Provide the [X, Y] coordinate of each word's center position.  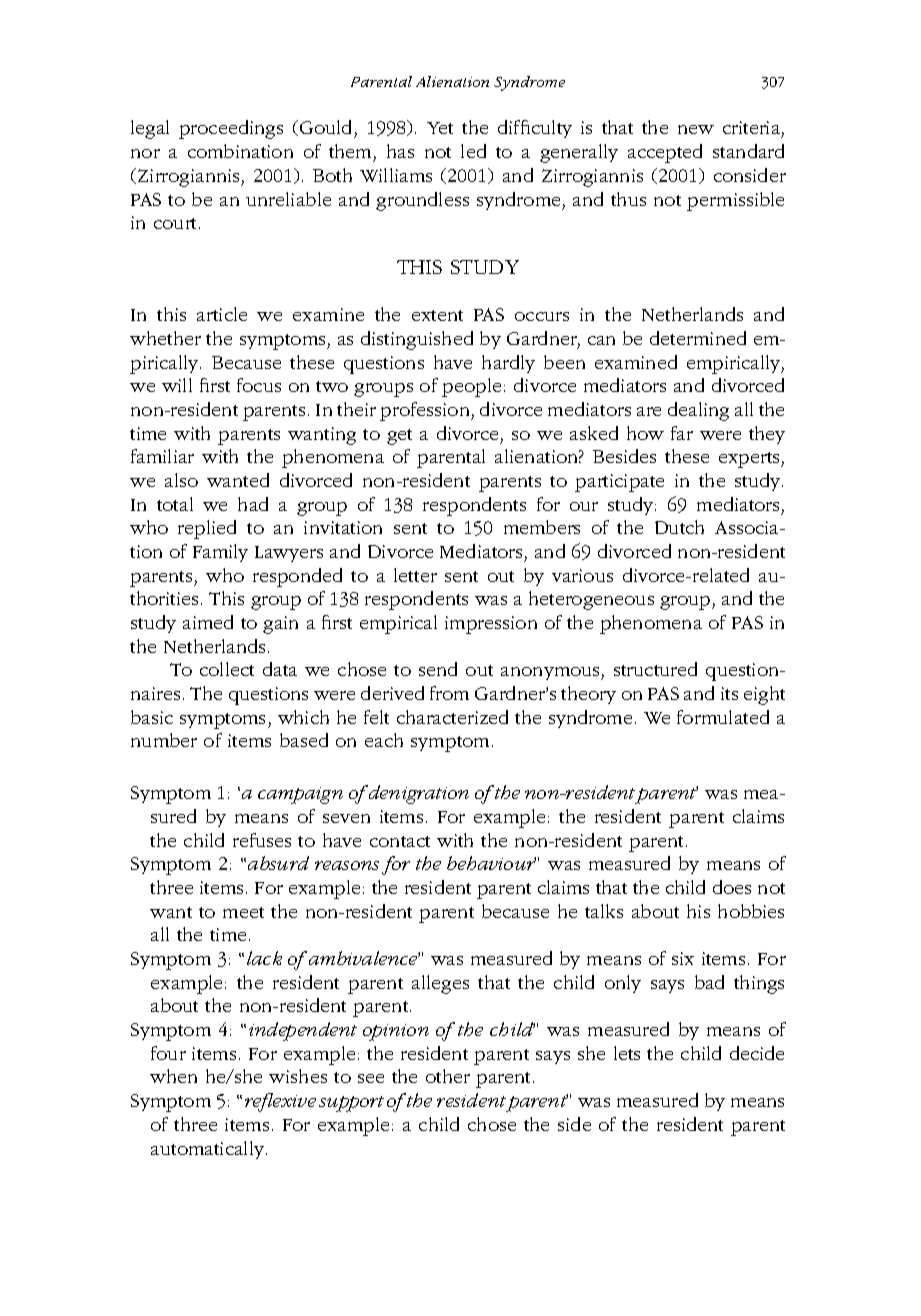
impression [491, 625]
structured [655, 669]
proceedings [231, 129]
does [732, 887]
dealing [698, 411]
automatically [209, 1150]
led [473, 151]
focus [259, 385]
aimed [208, 622]
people [471, 387]
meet [243, 912]
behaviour [491, 863]
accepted [665, 153]
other [448, 1076]
